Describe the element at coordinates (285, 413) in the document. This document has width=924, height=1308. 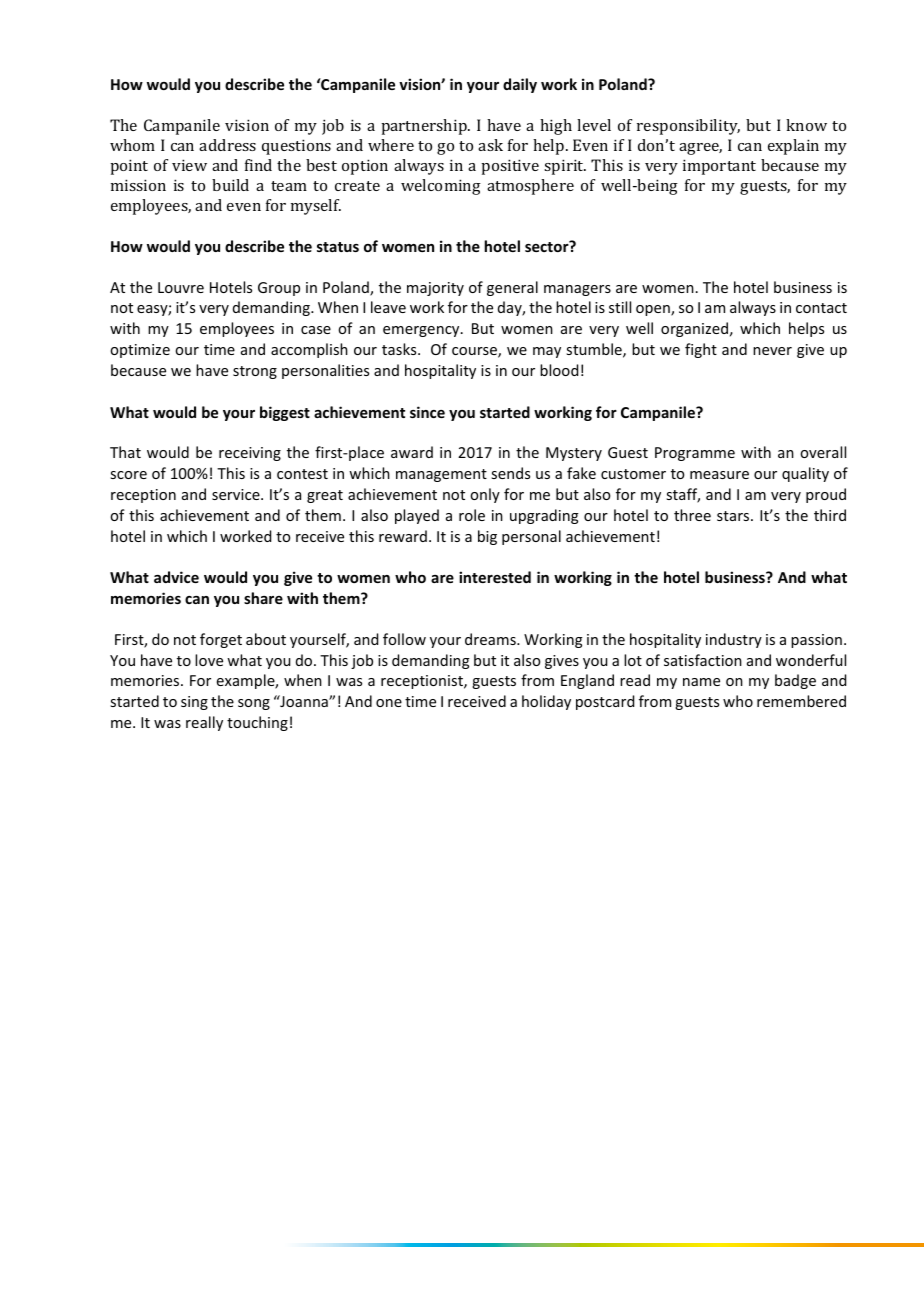
I see `biggest` at that location.
